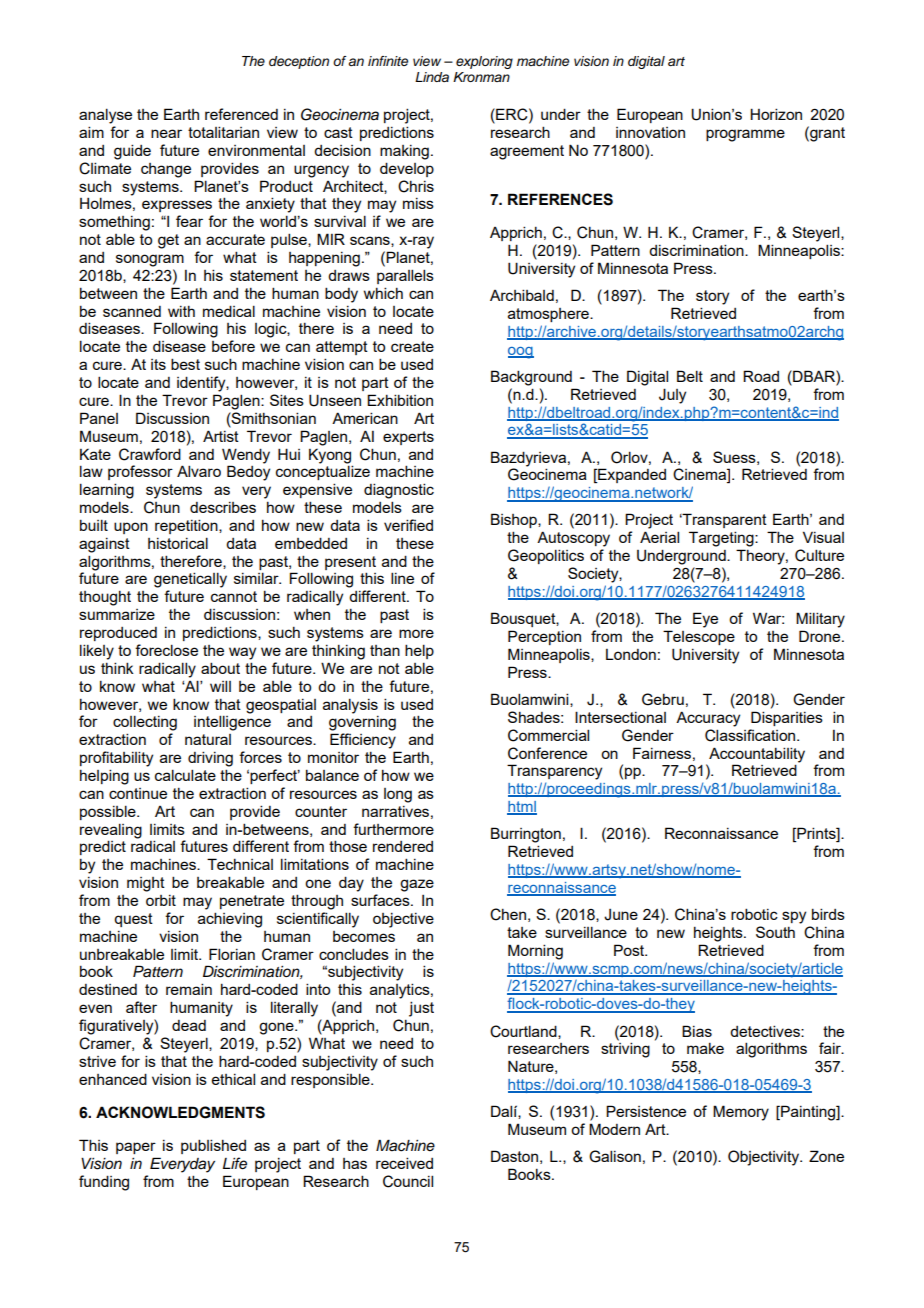 This screenshot has width=924, height=1308. Describe the element at coordinates (398, 795) in the screenshot. I see `long` at that location.
